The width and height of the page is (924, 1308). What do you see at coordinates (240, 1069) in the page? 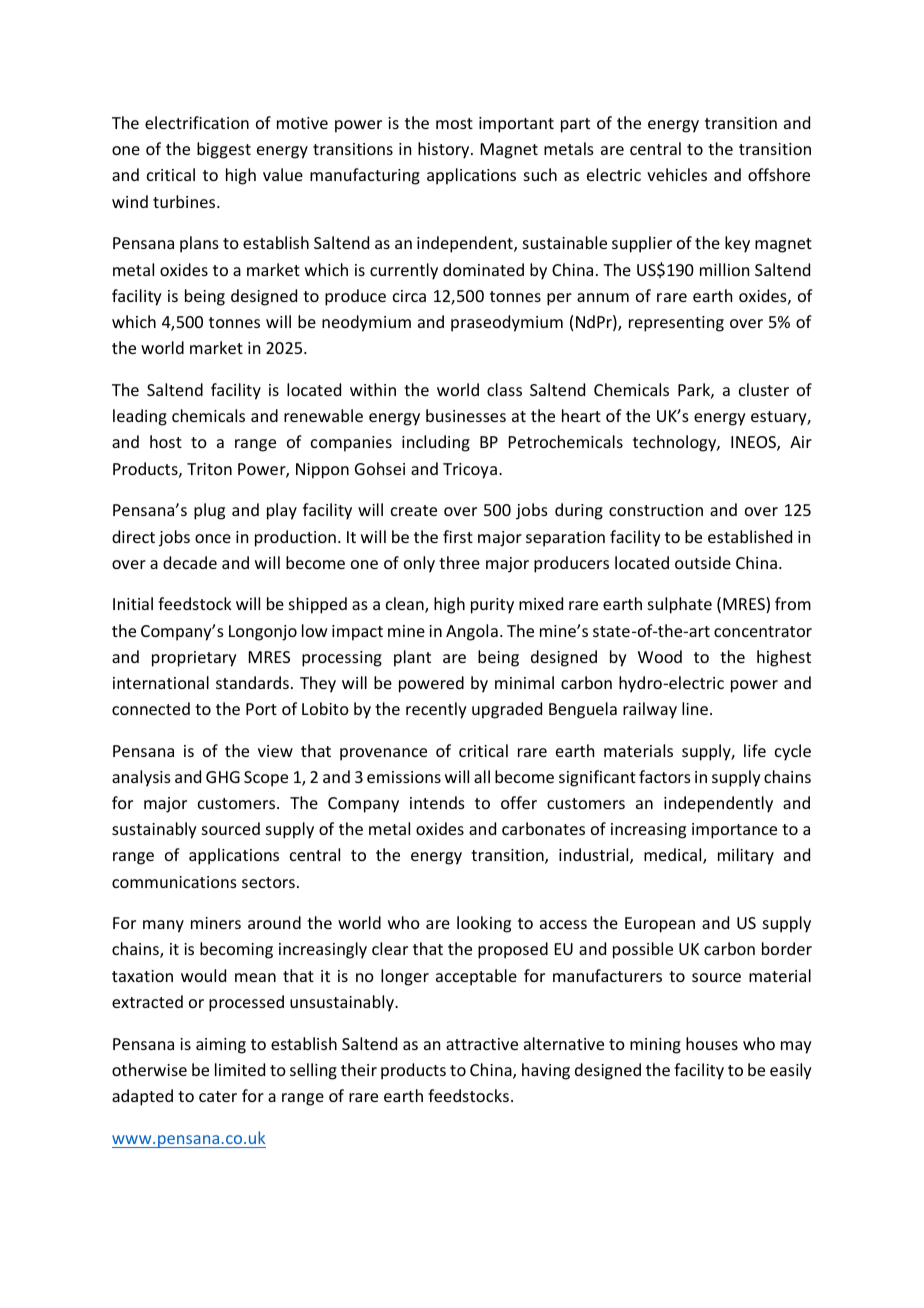
I see `limited` at bounding box center [240, 1069].
